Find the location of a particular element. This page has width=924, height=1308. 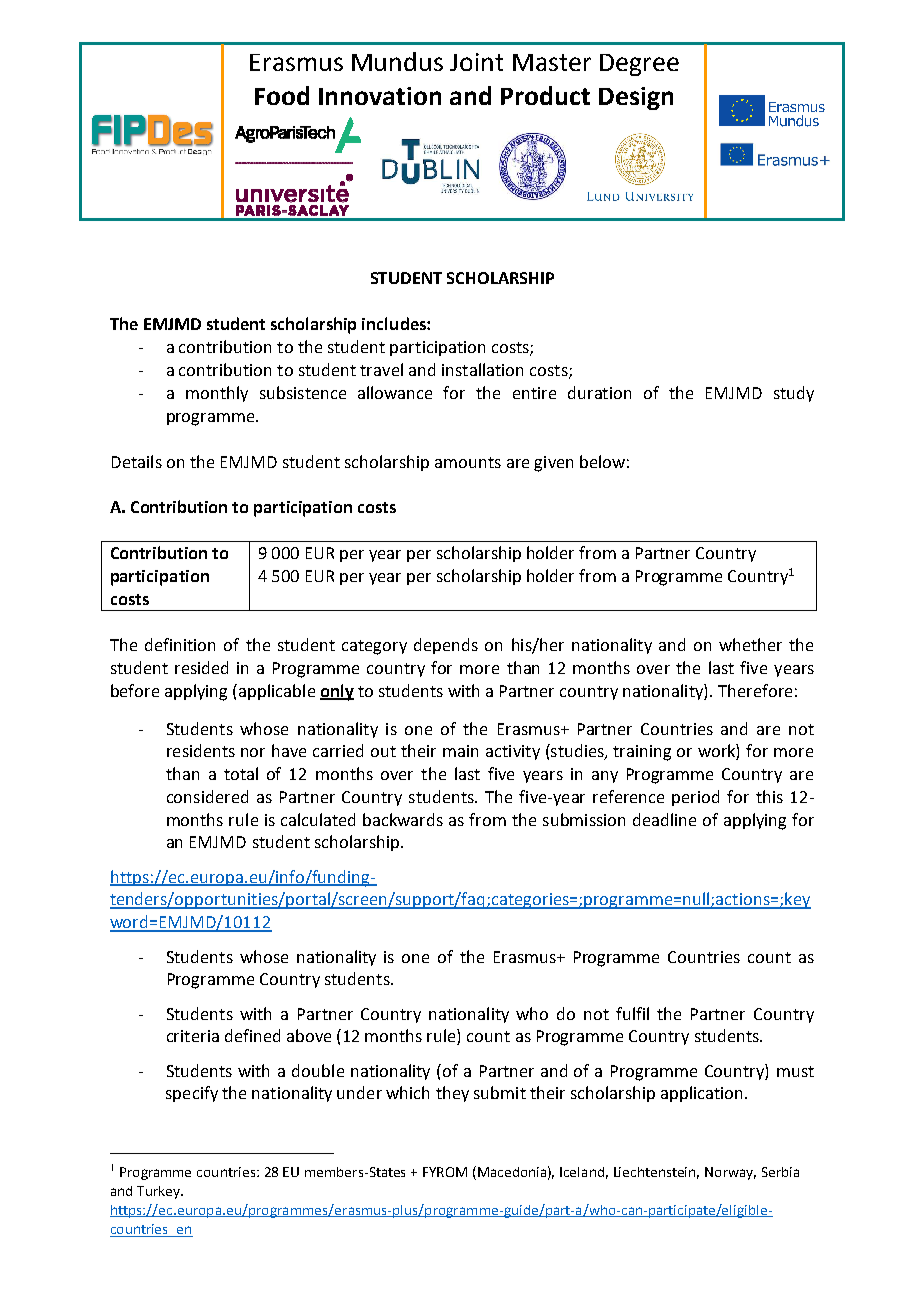

installation is located at coordinates (482, 369).
